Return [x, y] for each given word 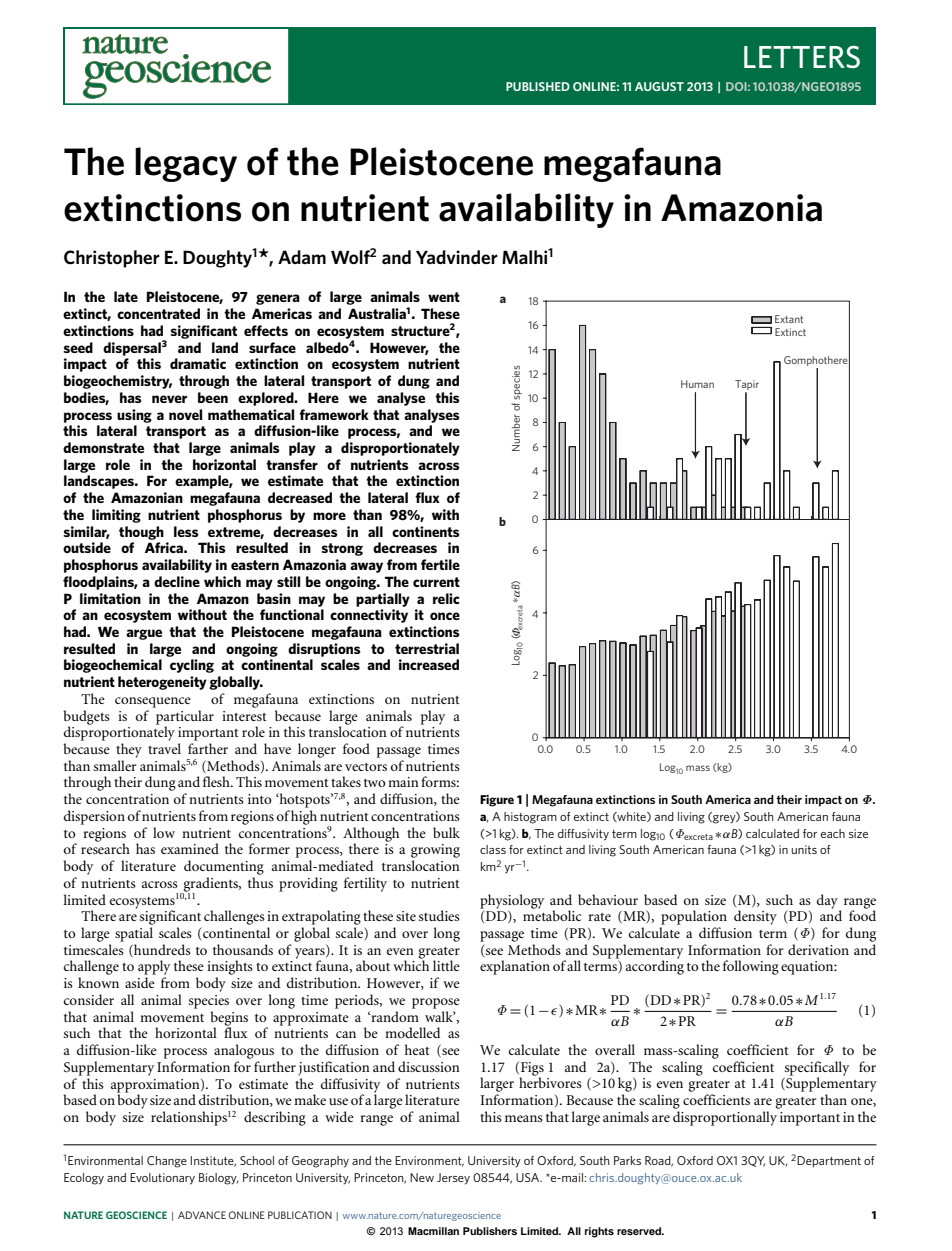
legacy [186, 164]
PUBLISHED [538, 86]
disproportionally [725, 1118]
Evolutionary [162, 1179]
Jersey [453, 1179]
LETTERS [802, 57]
